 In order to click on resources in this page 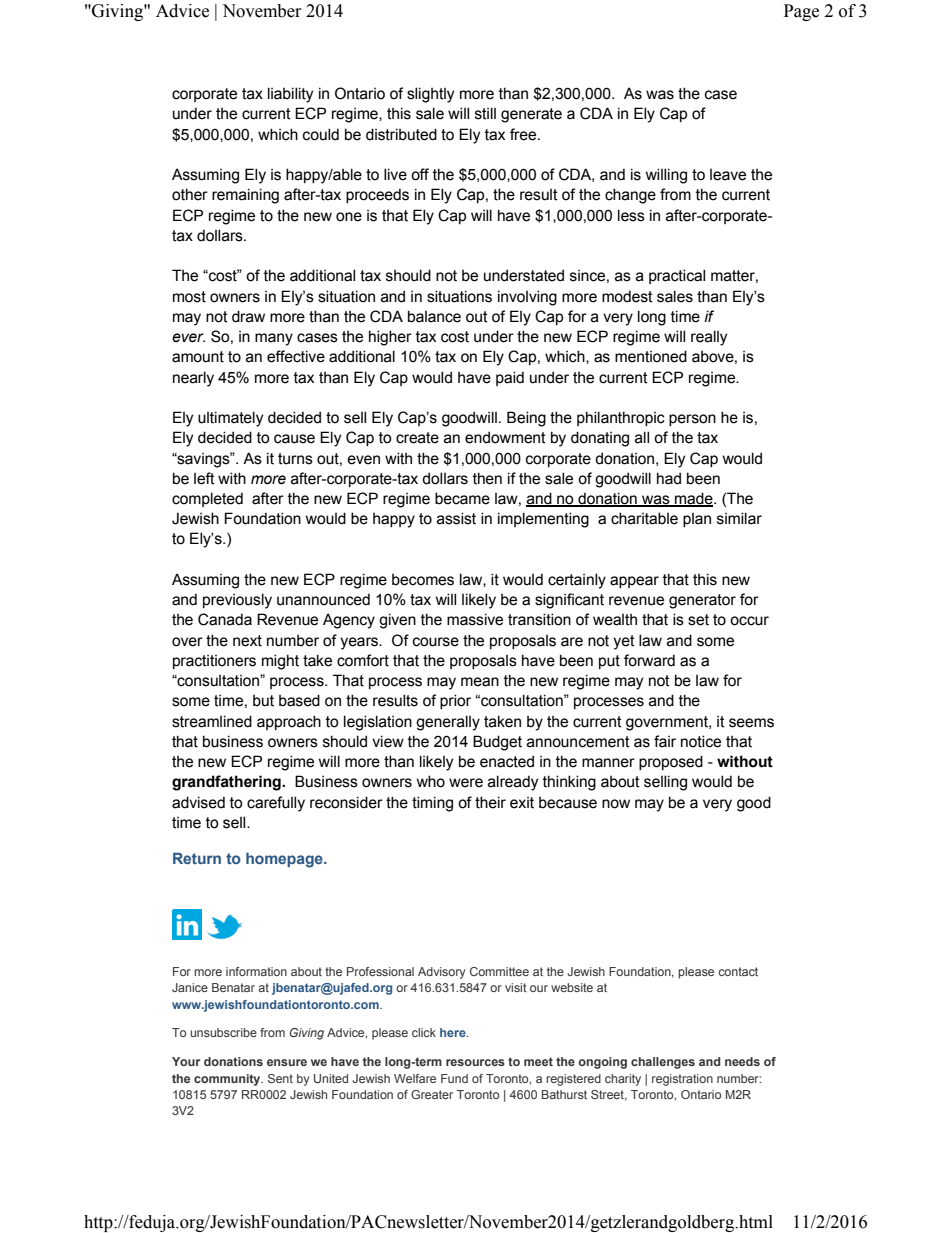, I will do `click(475, 1062)`.
